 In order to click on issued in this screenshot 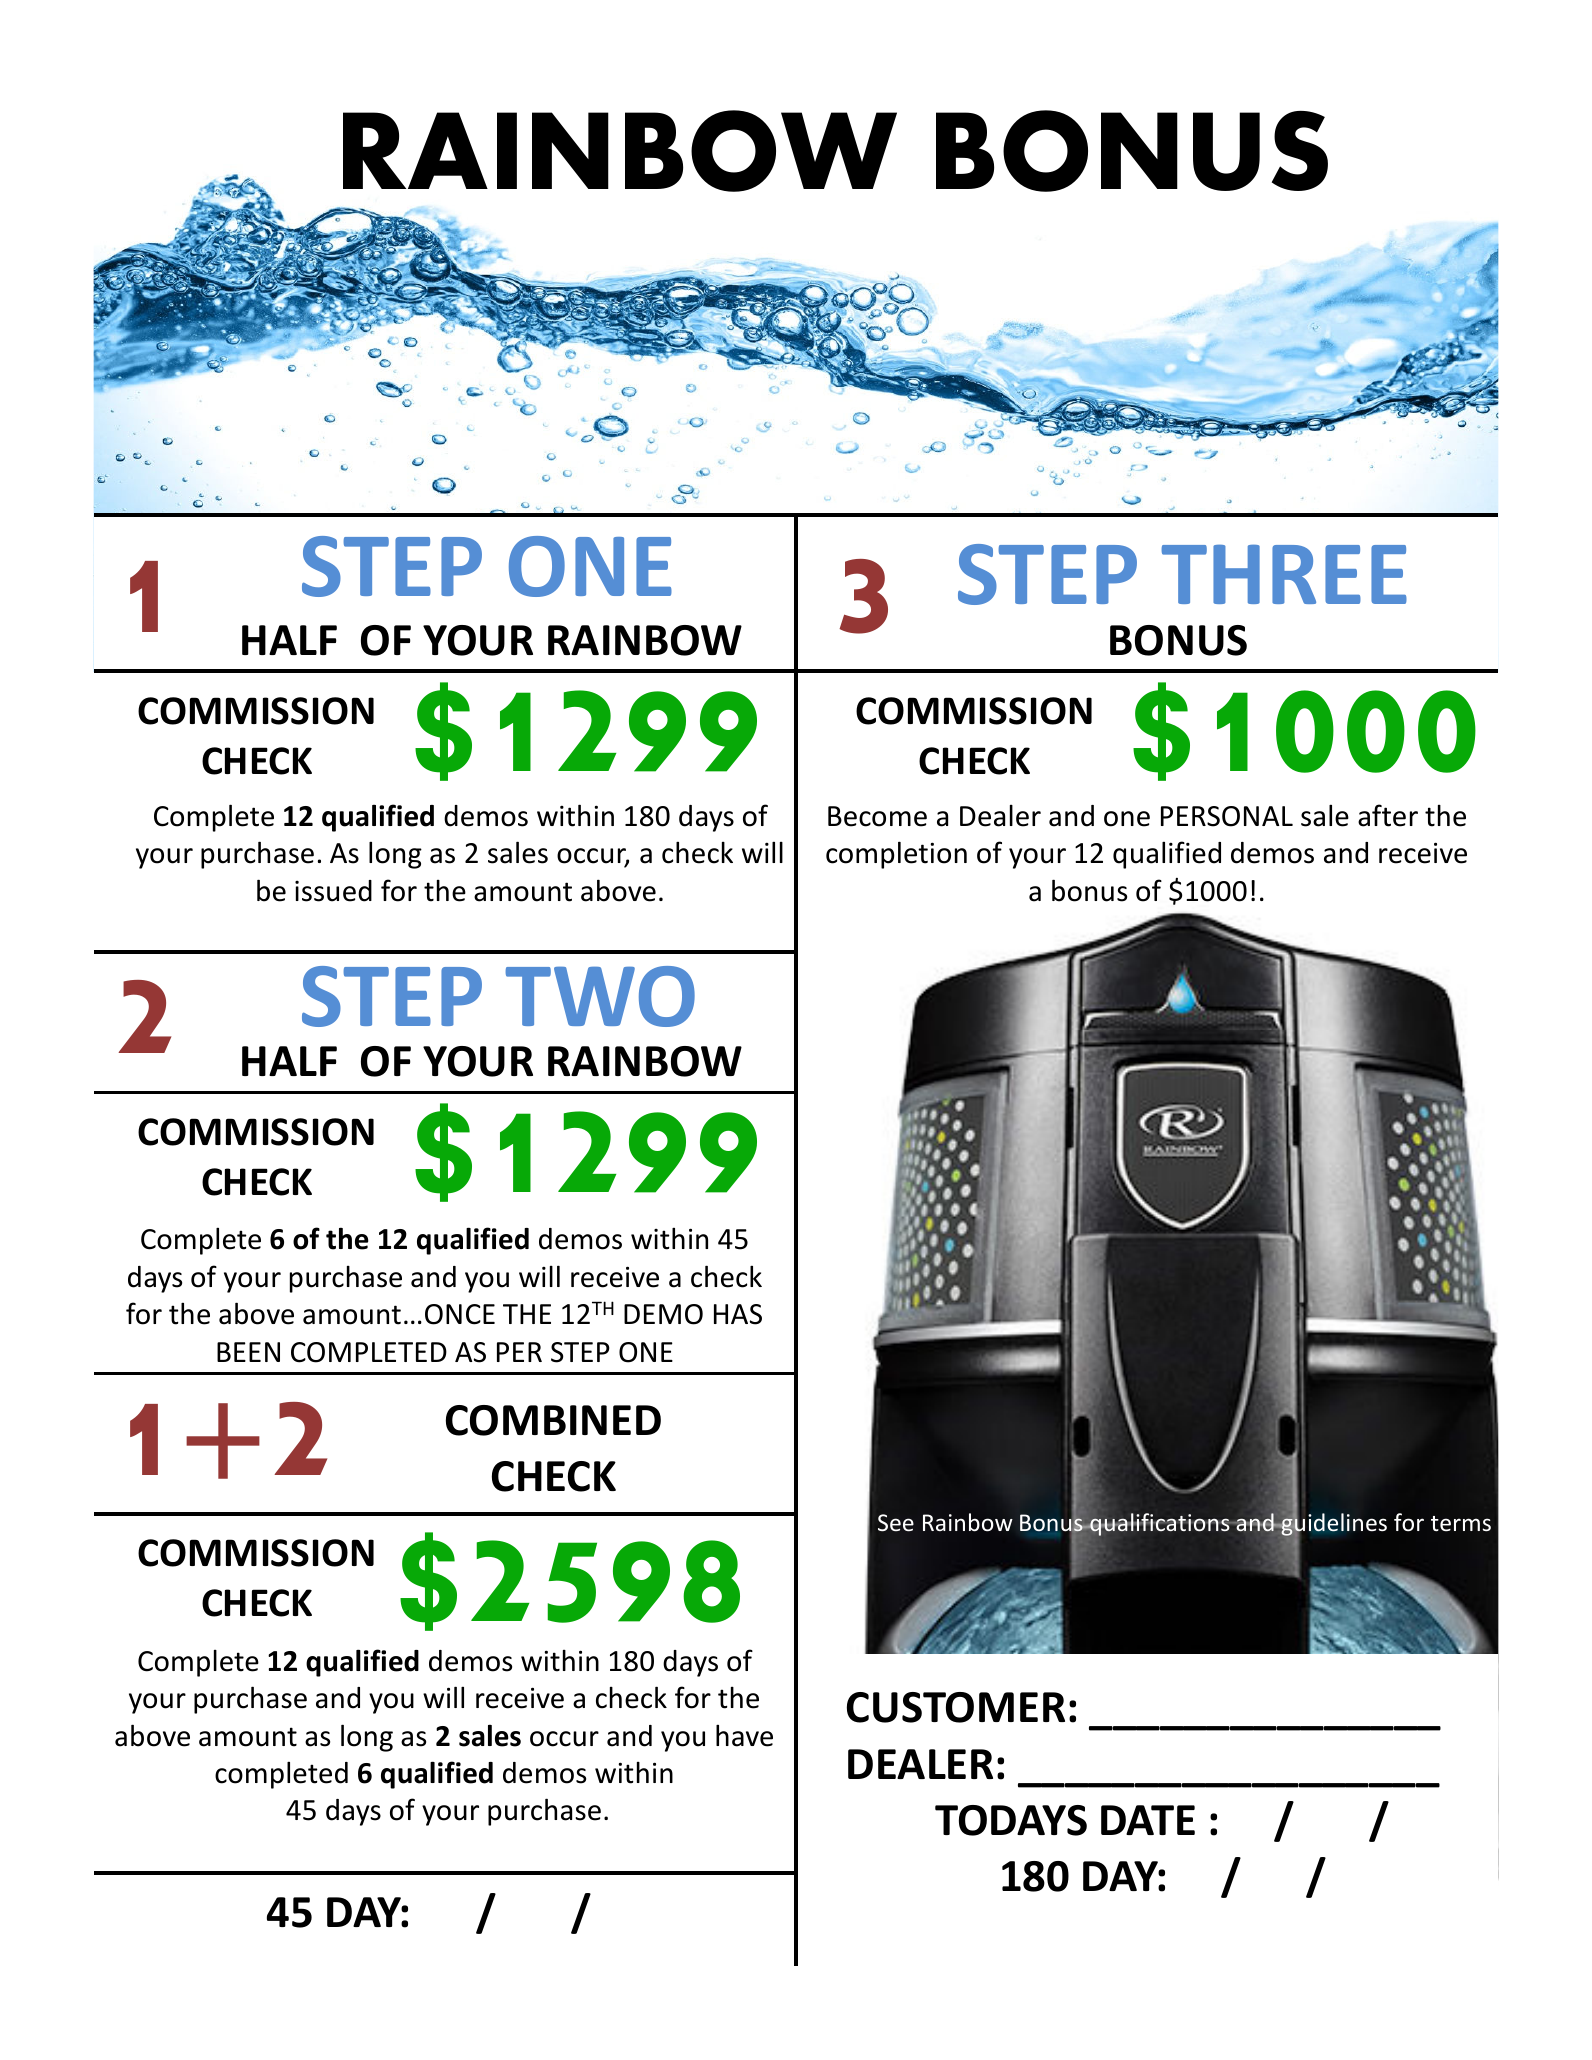, I will do `click(333, 891)`.
